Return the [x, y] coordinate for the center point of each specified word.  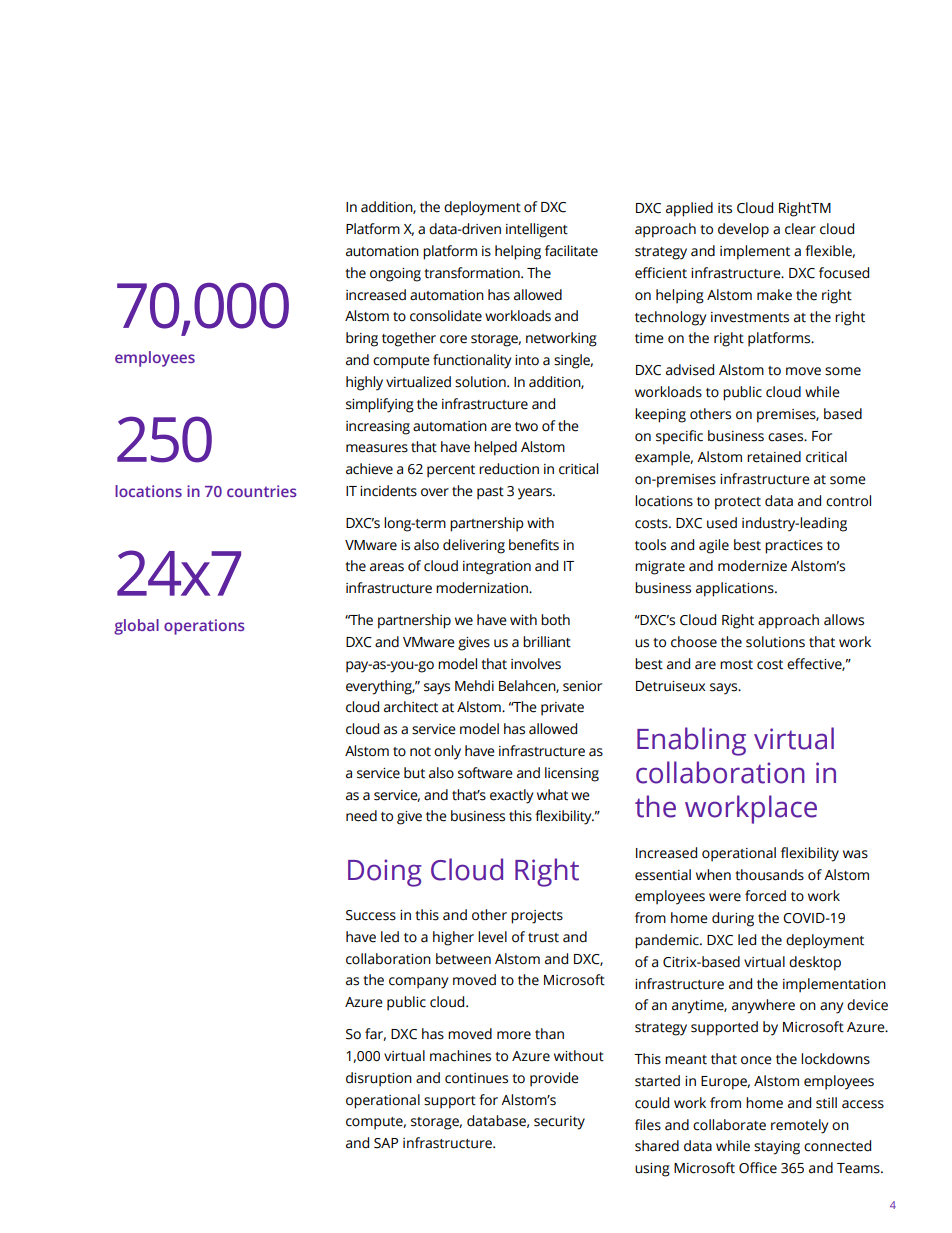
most [736, 665]
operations [204, 627]
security [559, 1123]
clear [800, 229]
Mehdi [474, 686]
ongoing [395, 275]
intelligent [537, 230]
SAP [386, 1143]
